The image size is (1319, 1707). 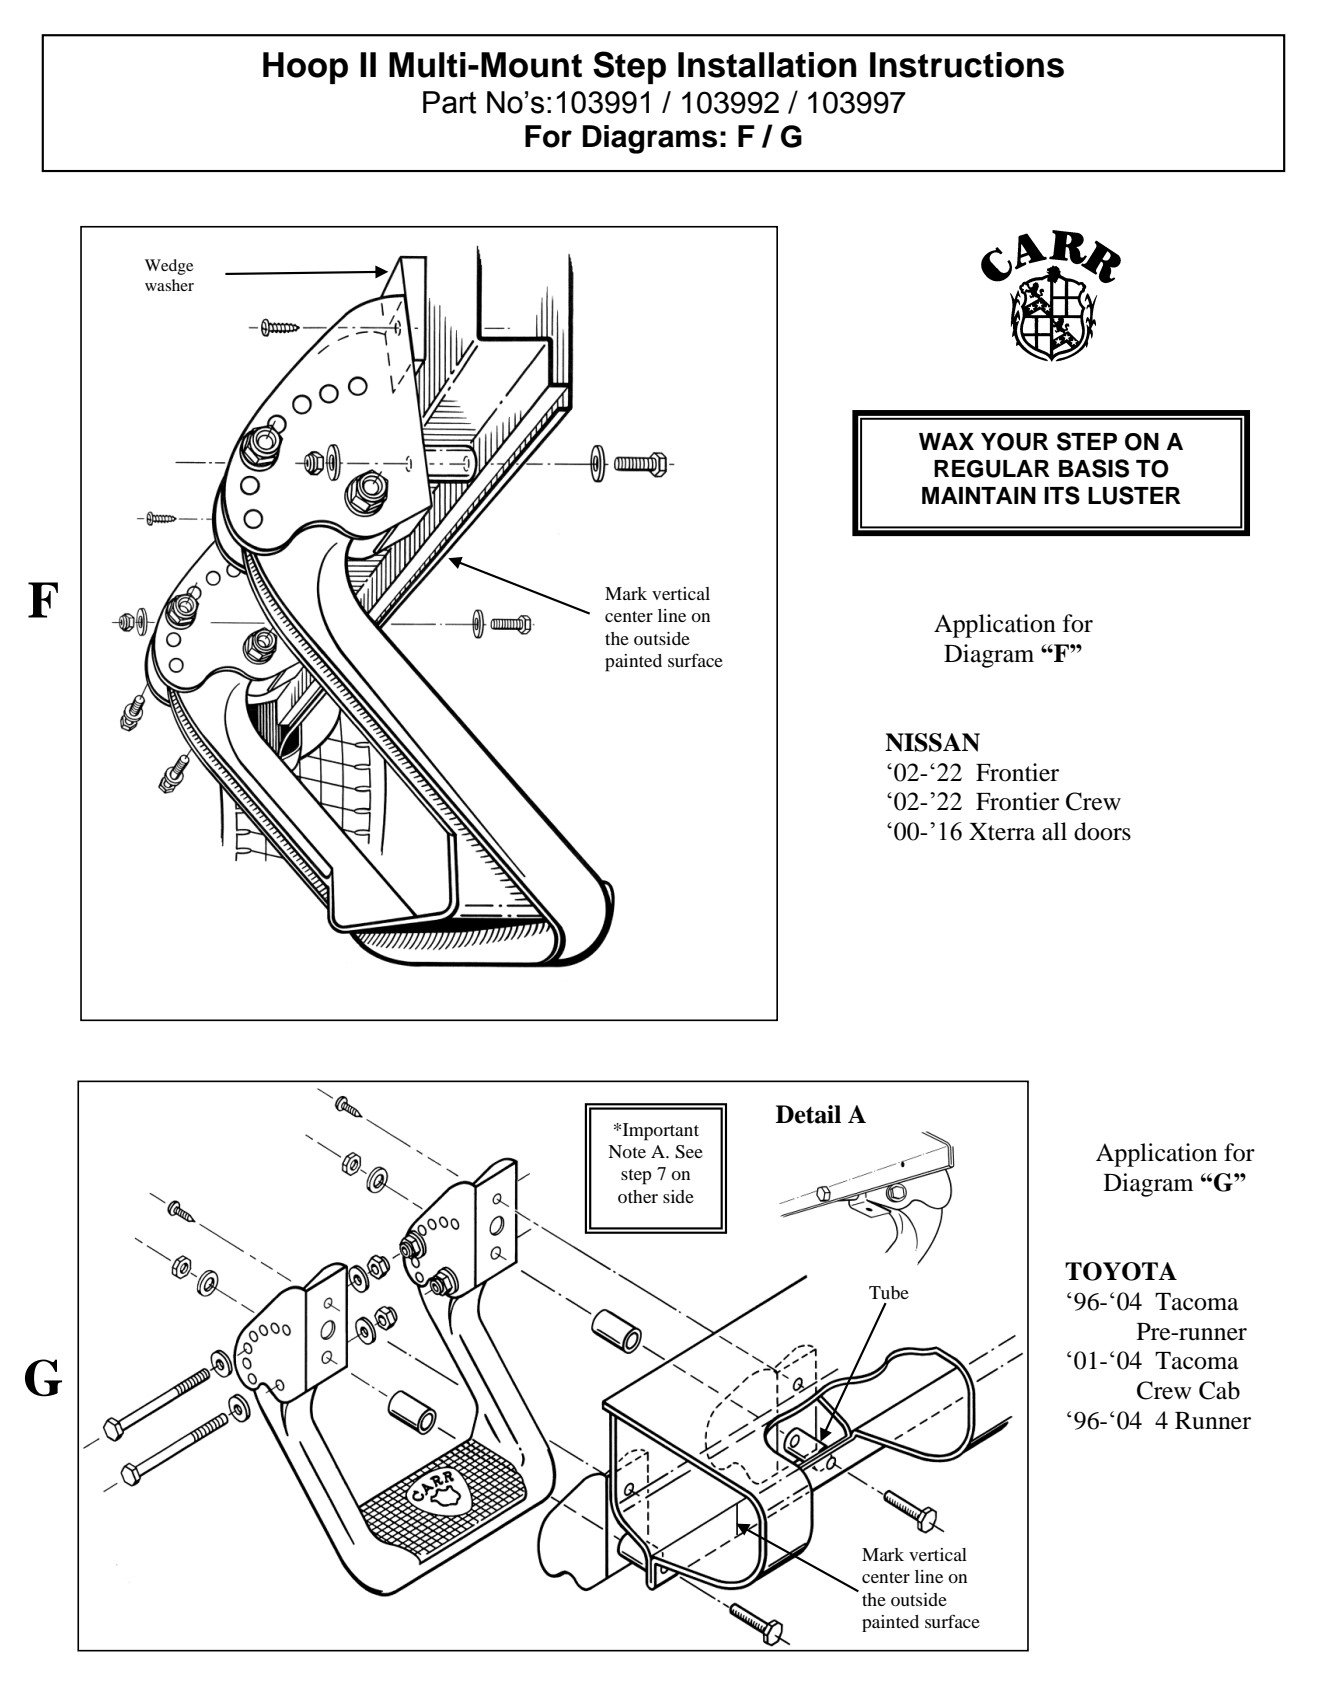 I want to click on Instructions, so click(x=967, y=65).
